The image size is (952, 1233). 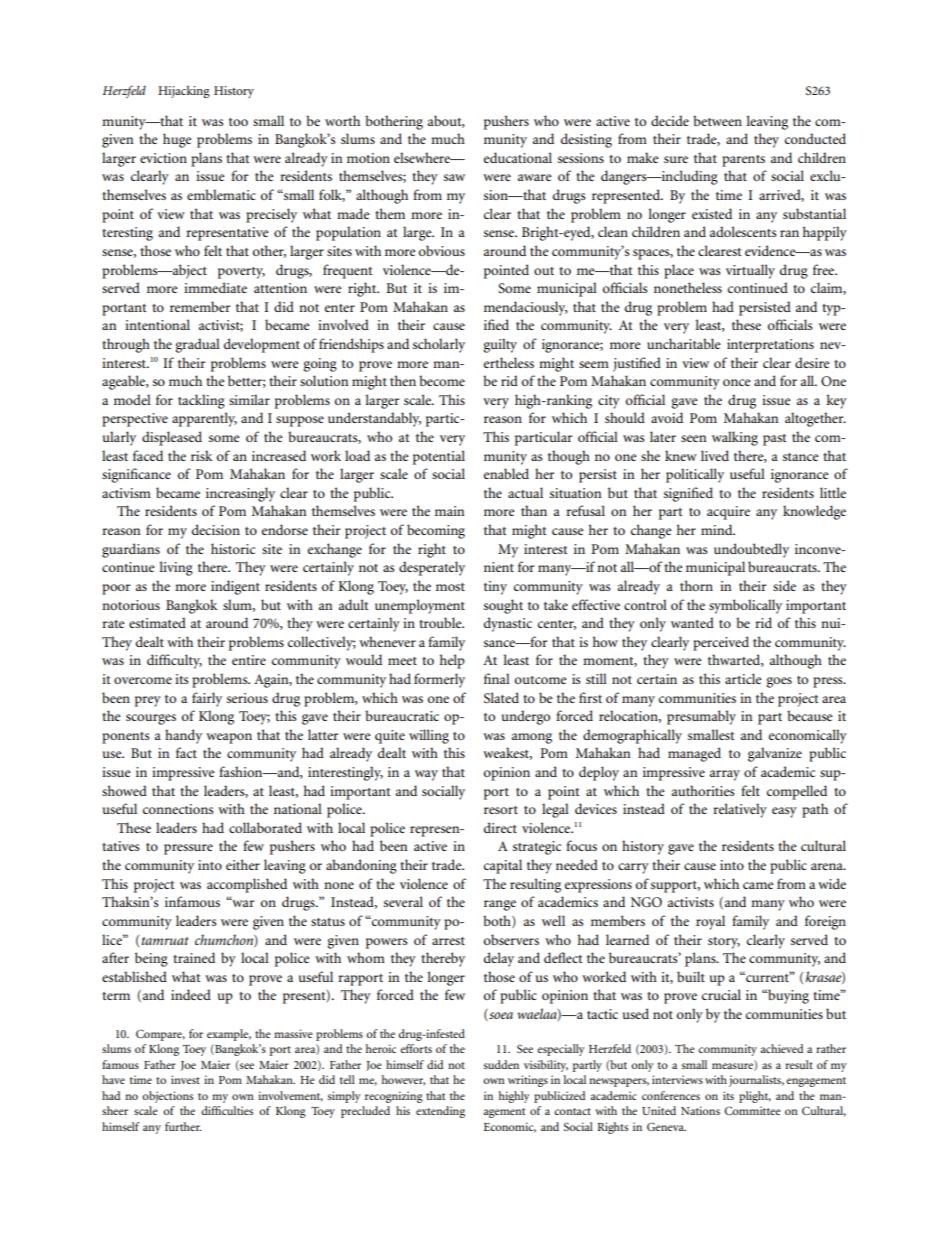 What do you see at coordinates (197, 345) in the screenshot?
I see `gradual` at bounding box center [197, 345].
